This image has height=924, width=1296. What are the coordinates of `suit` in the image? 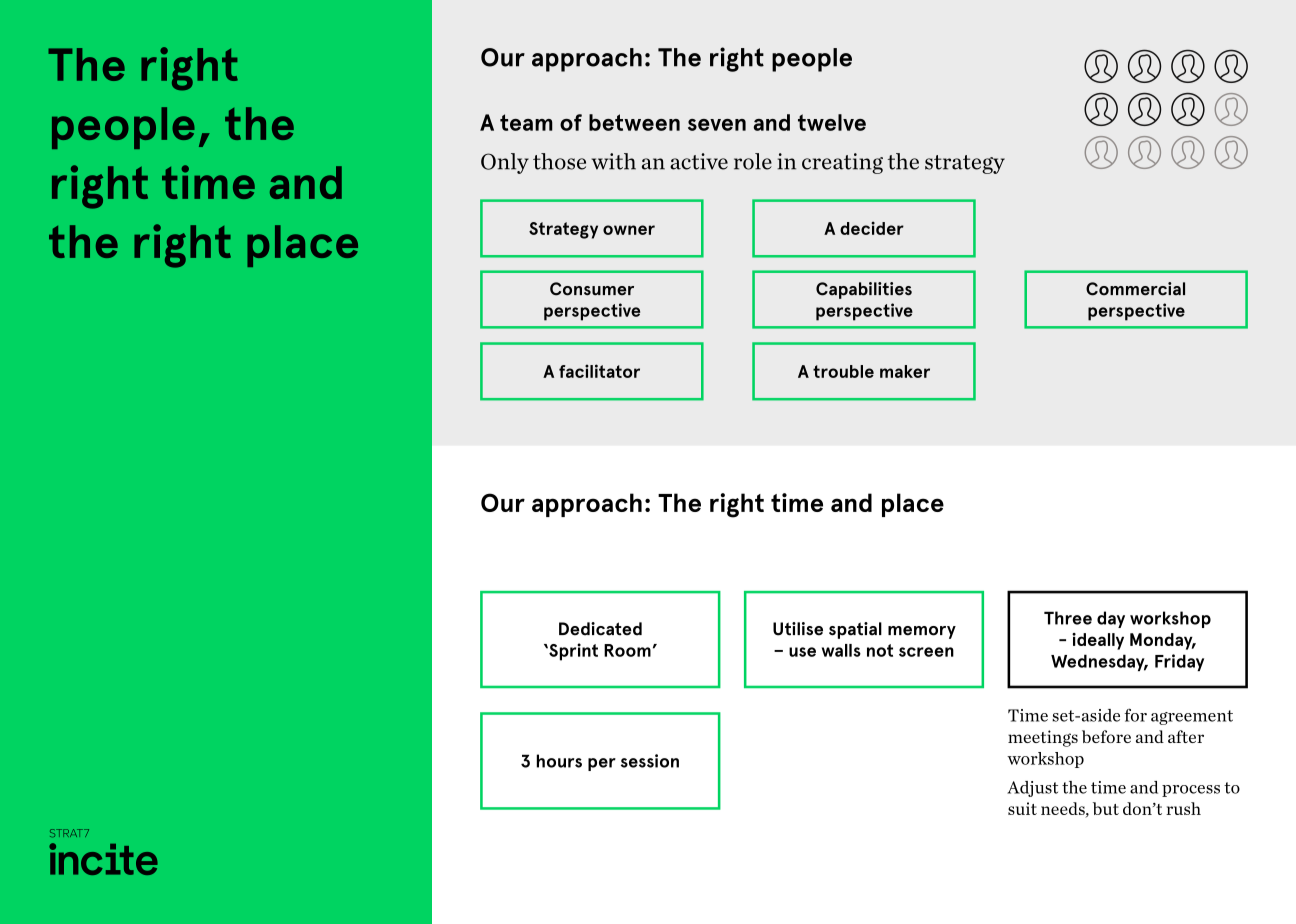 It's located at (1022, 808).
